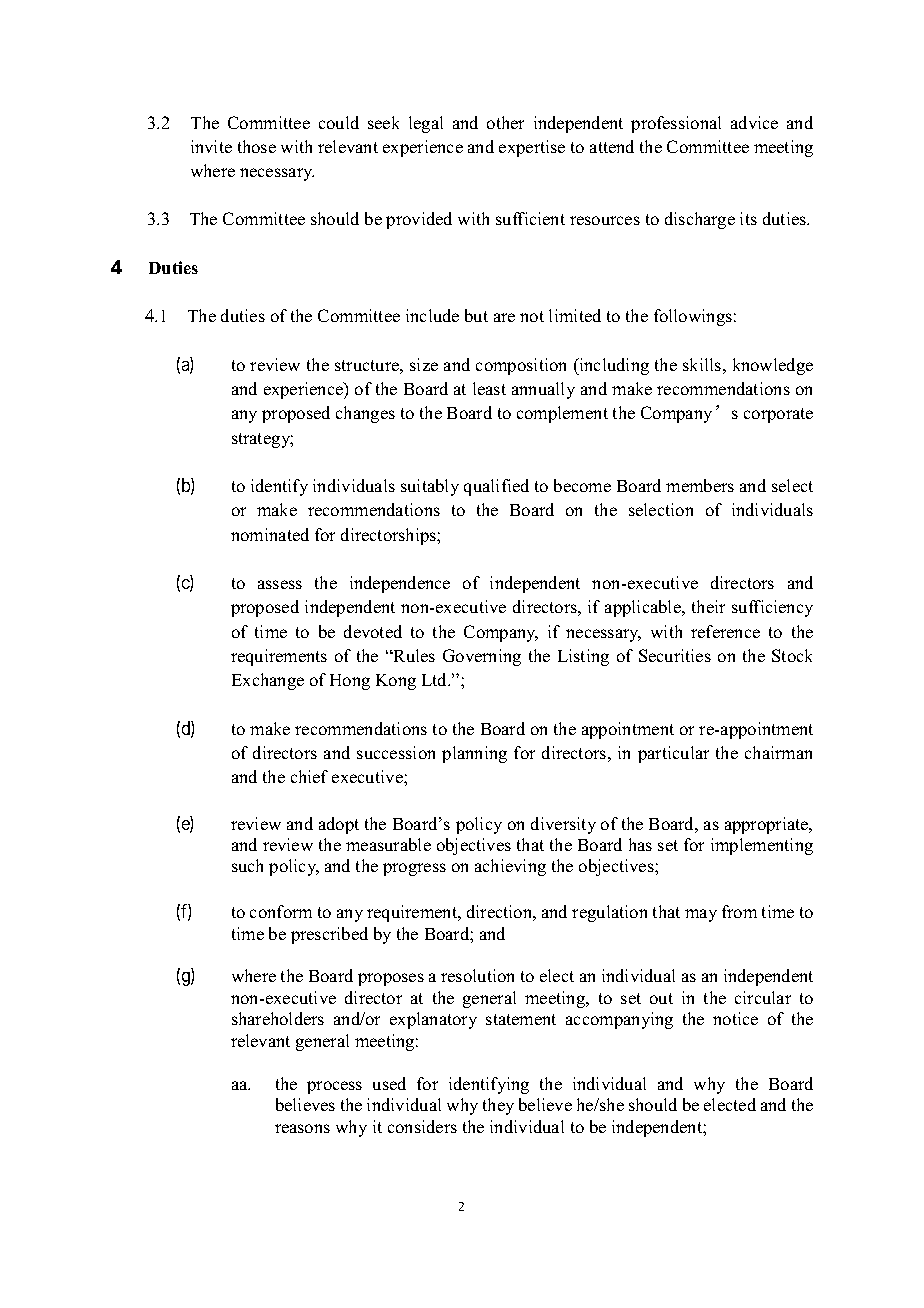 The image size is (924, 1308). I want to click on Governing, so click(482, 657).
